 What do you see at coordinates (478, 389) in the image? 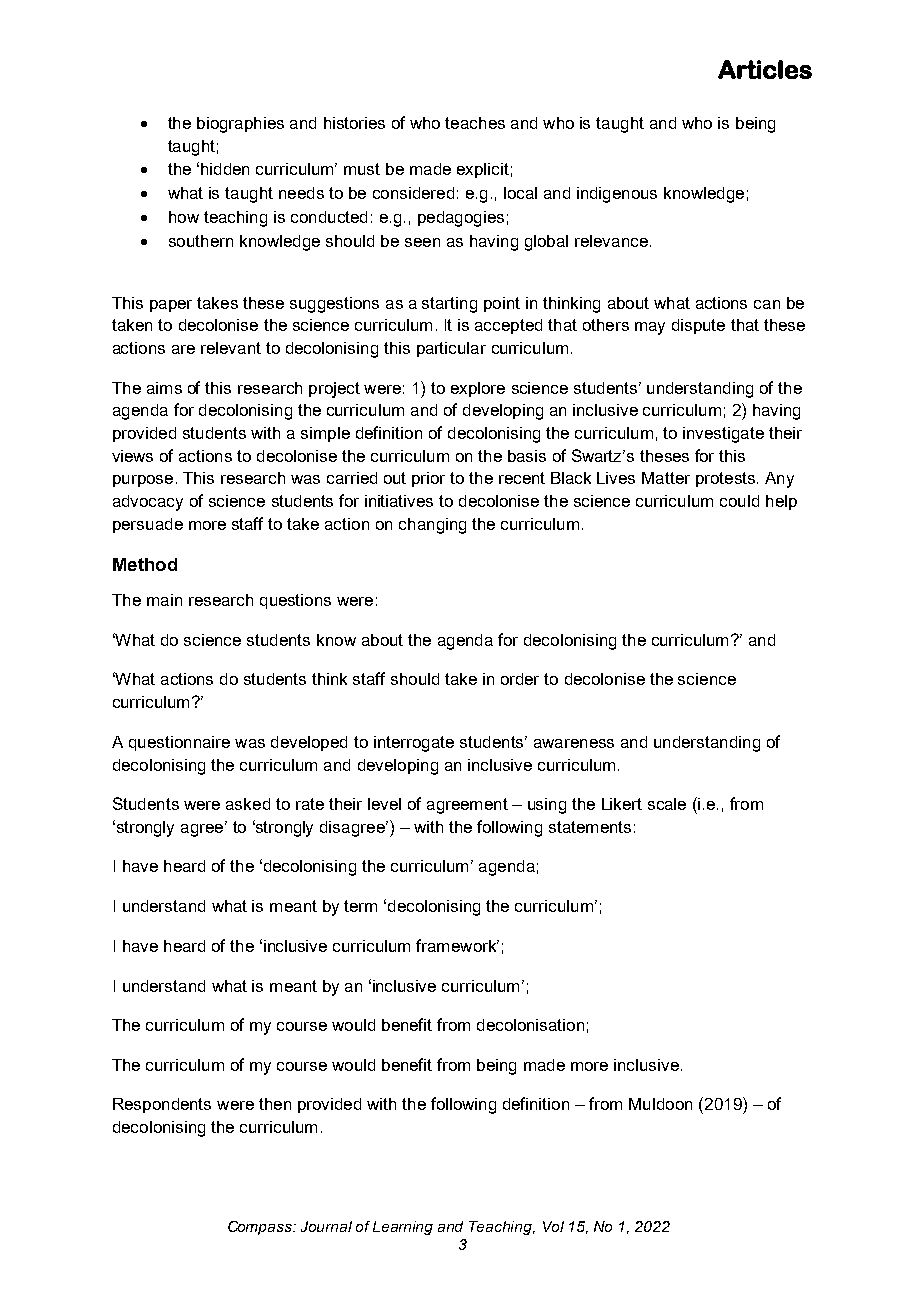
I see `explore` at bounding box center [478, 389].
